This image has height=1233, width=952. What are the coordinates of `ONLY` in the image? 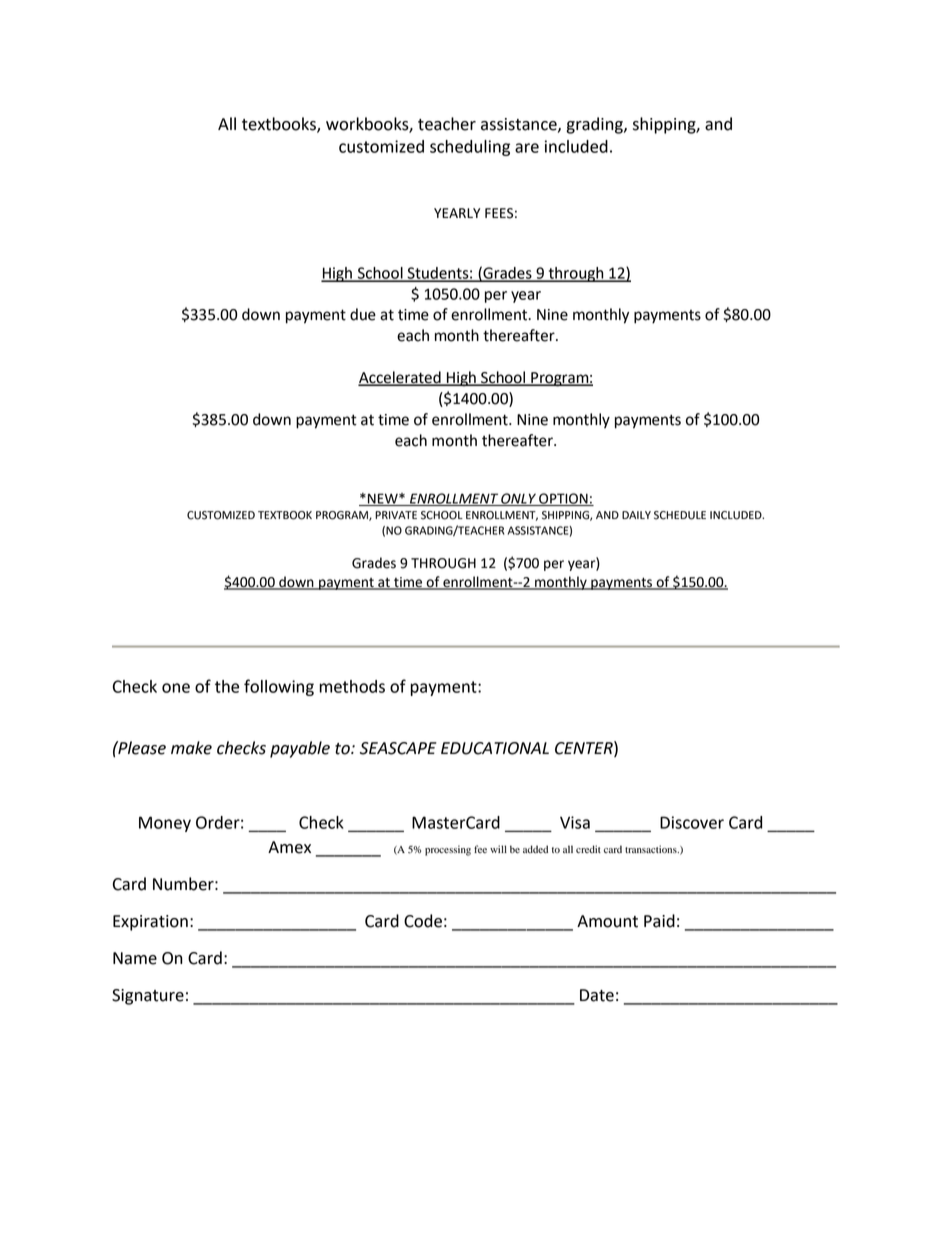 It's located at (518, 499).
